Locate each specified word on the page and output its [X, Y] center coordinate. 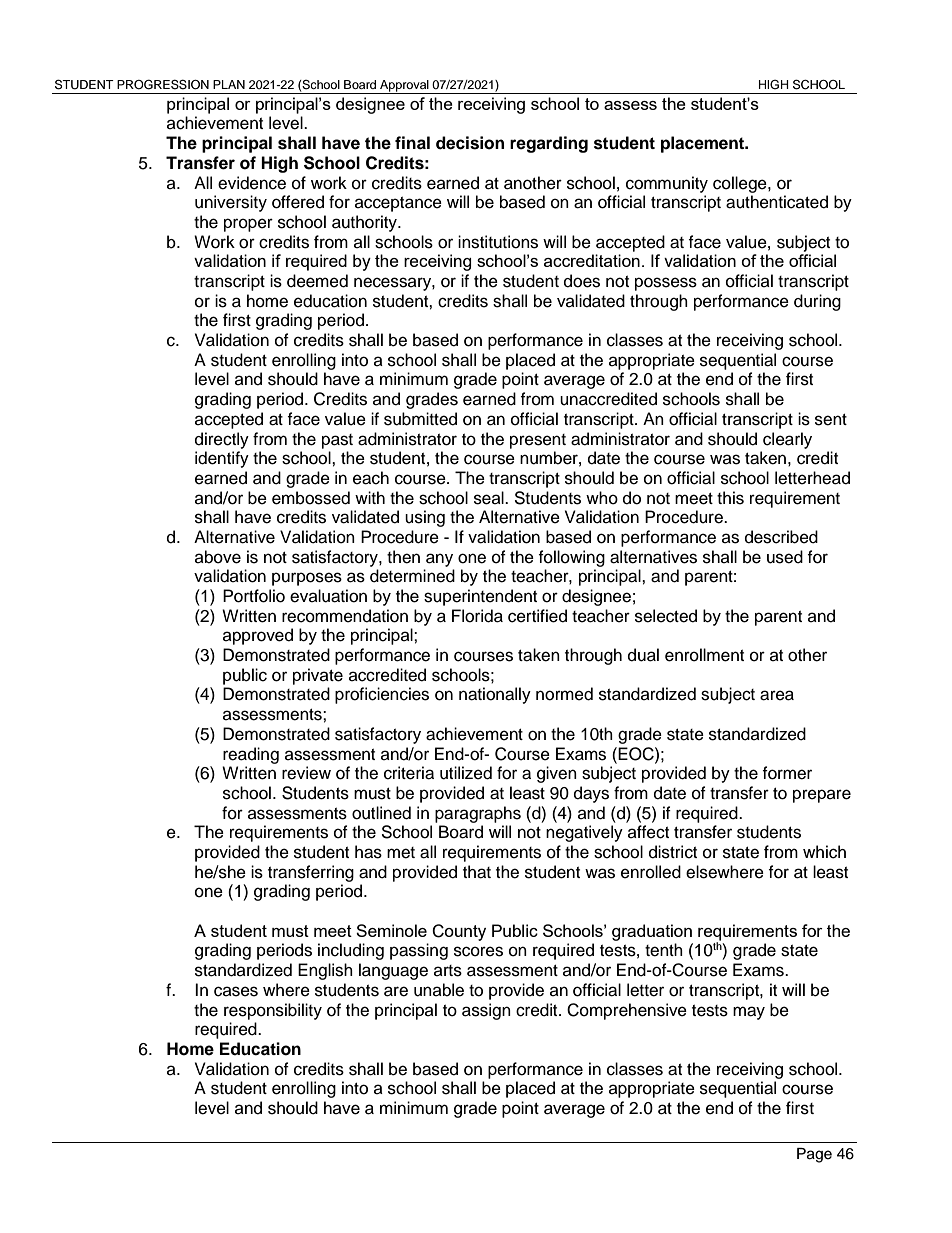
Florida [477, 616]
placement [704, 144]
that [477, 872]
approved [258, 636]
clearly [787, 440]
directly [222, 440]
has [368, 852]
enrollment [704, 655]
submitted [420, 419]
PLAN [229, 84]
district [673, 852]
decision [470, 143]
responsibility [273, 1011]
